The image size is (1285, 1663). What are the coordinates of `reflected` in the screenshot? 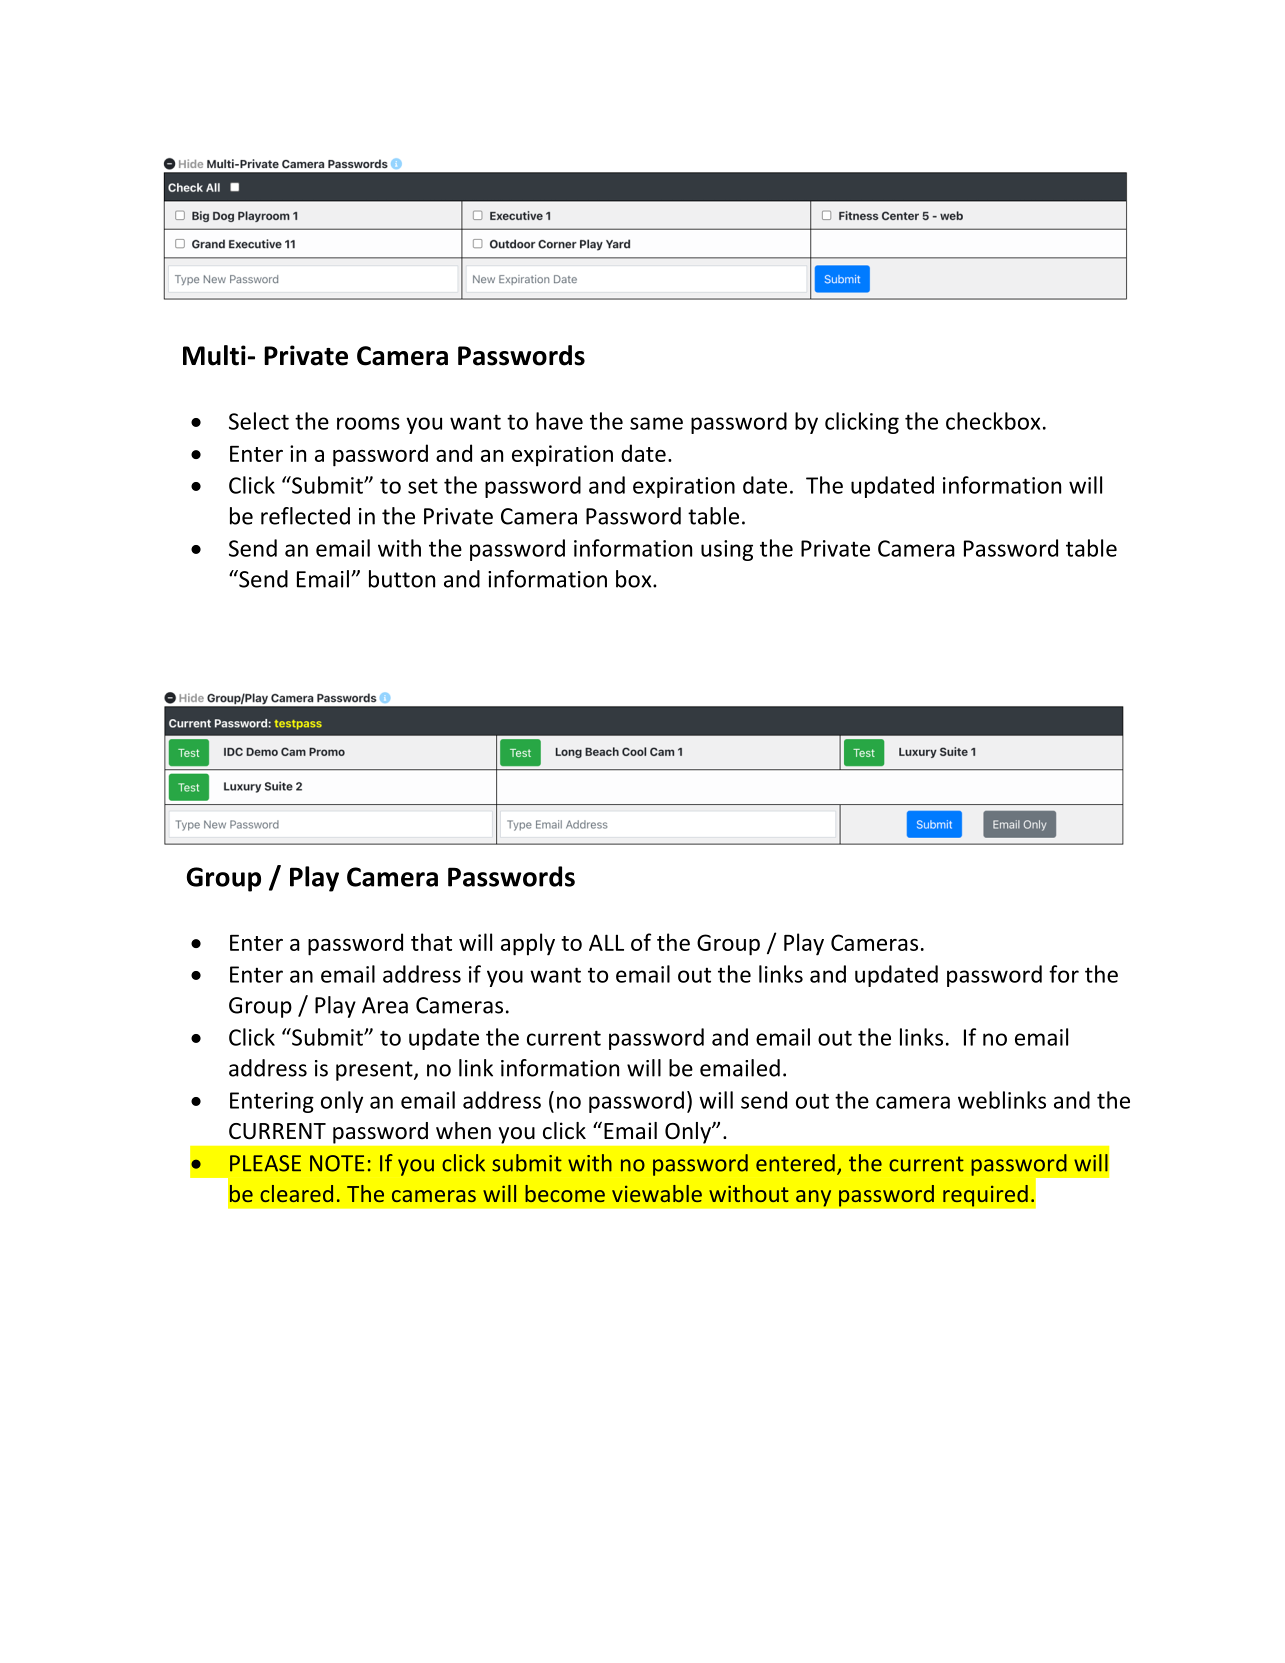 It's located at (305, 516).
